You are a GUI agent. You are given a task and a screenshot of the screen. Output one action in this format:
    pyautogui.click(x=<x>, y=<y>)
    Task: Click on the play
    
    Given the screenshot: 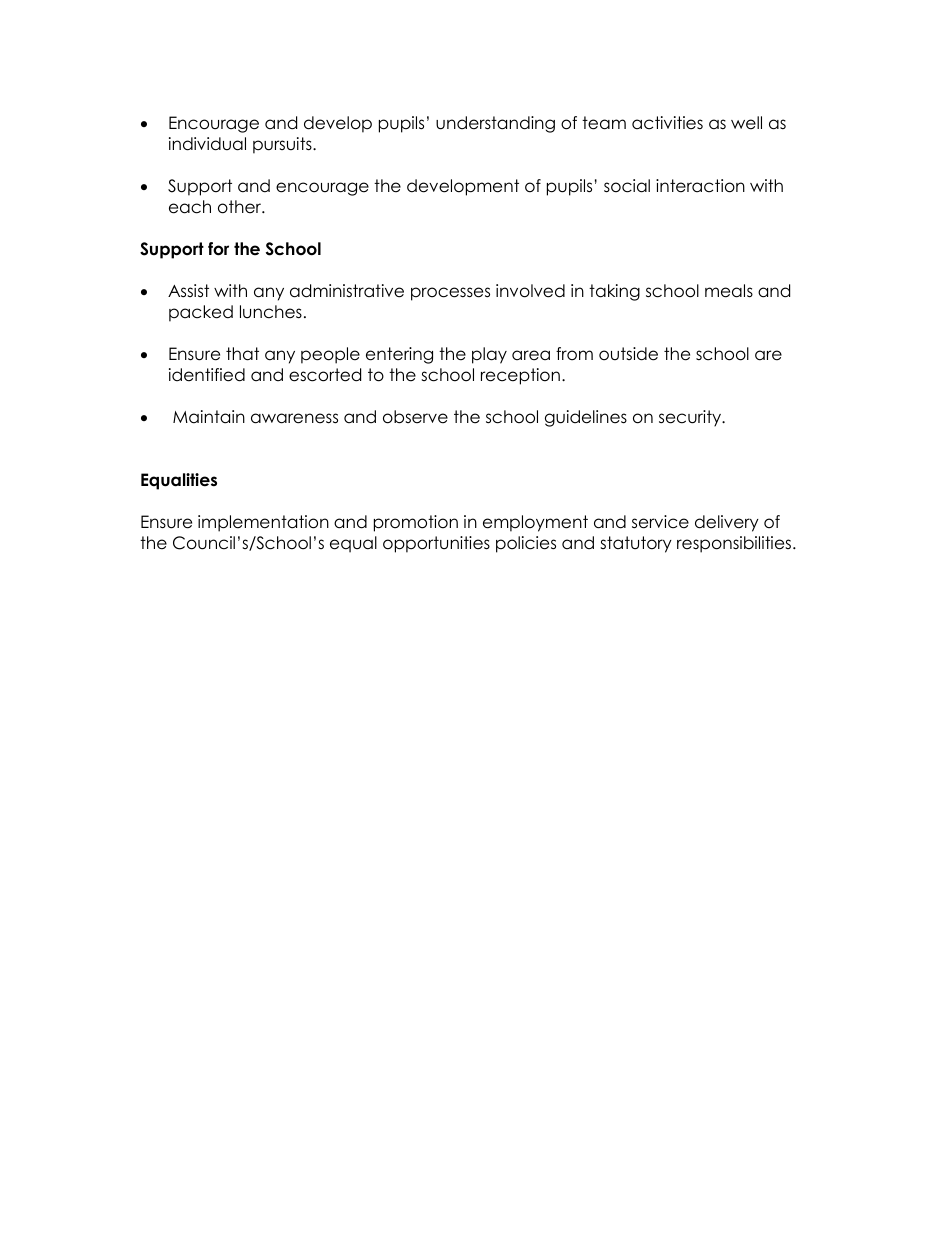 What is the action you would take?
    pyautogui.click(x=489, y=355)
